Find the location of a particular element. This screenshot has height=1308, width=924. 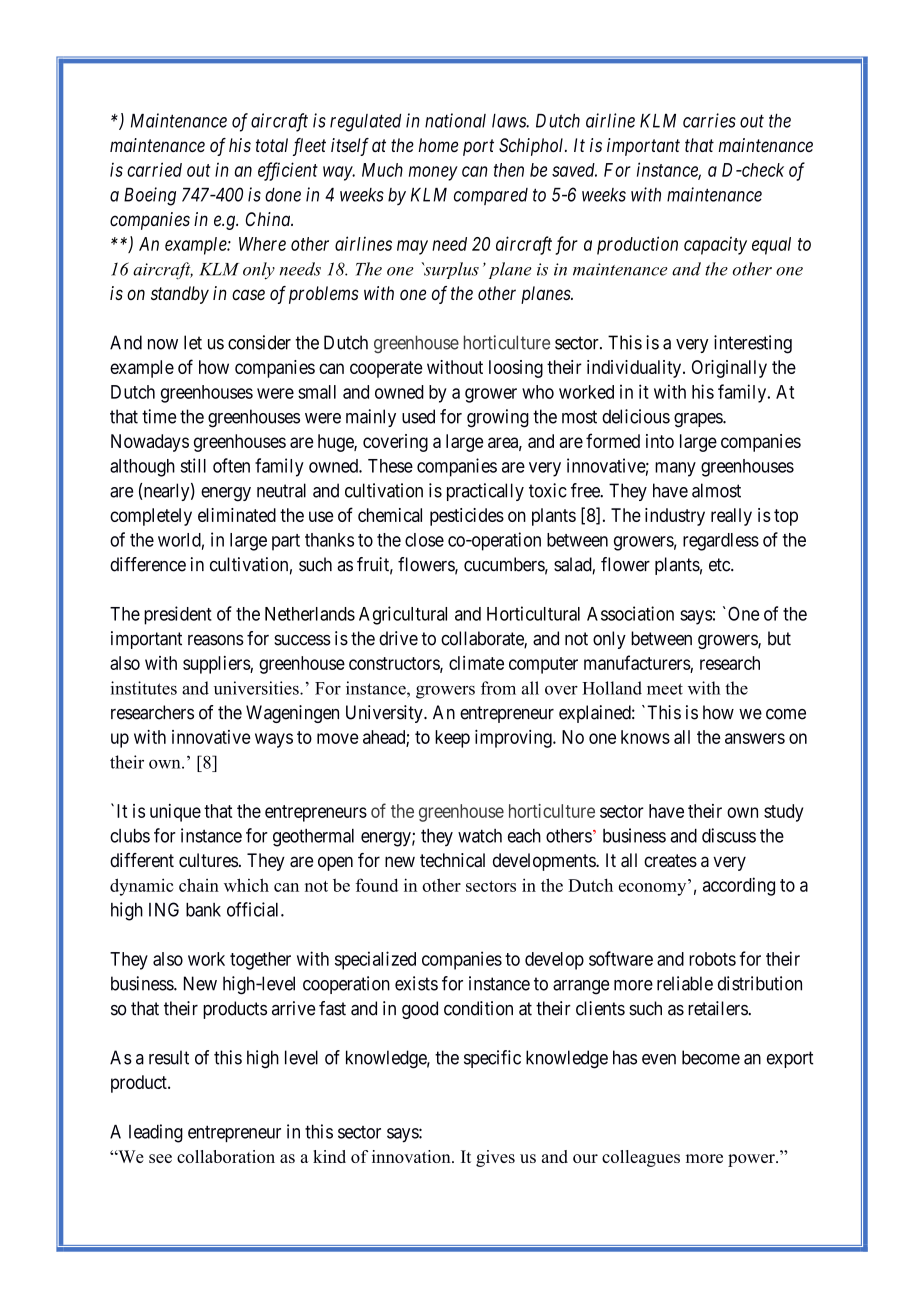

still is located at coordinates (193, 465).
